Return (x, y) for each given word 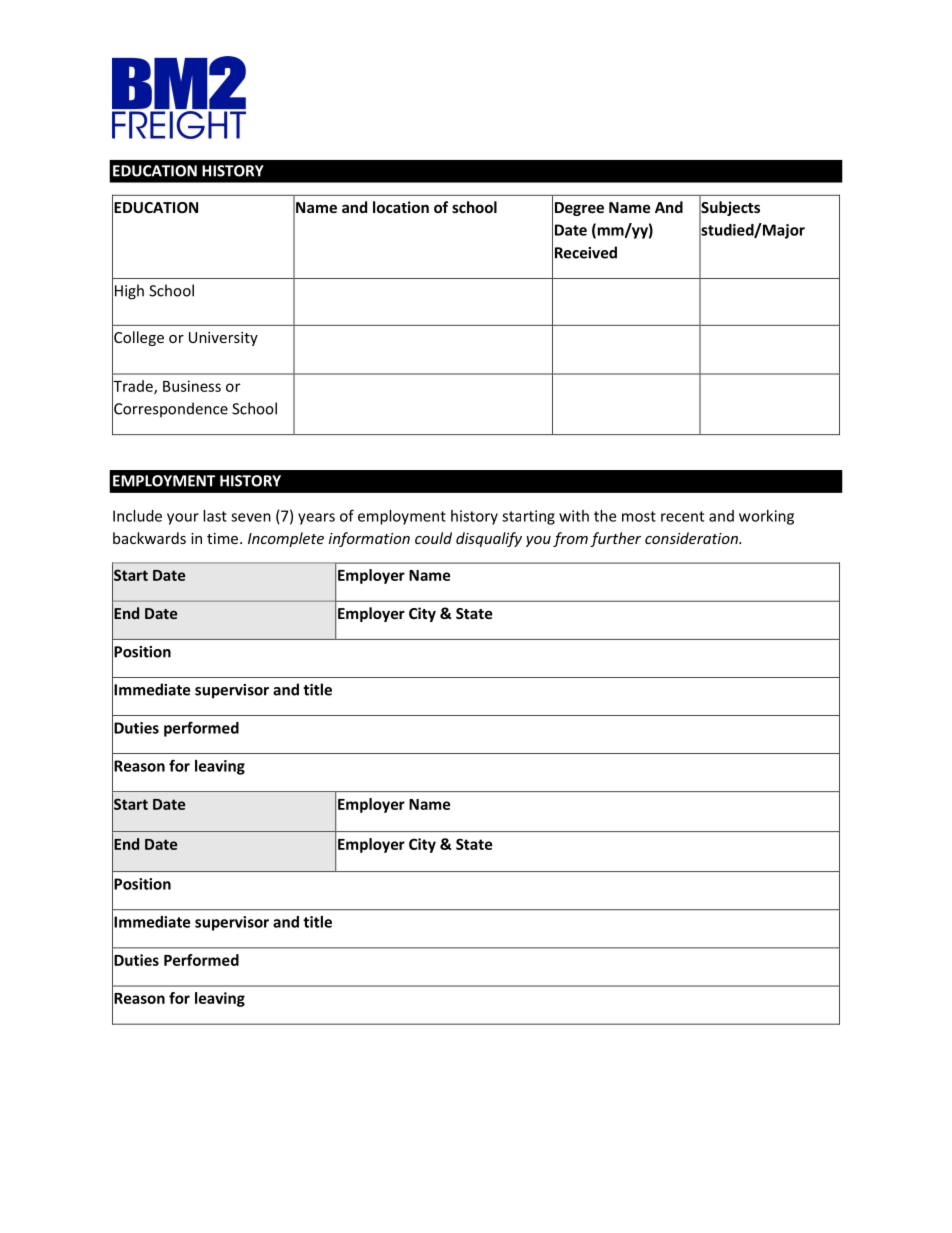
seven (251, 517)
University (223, 339)
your (183, 519)
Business (192, 386)
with (574, 516)
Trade (133, 386)
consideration (692, 538)
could (433, 538)
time (224, 538)
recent (682, 516)
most (639, 516)
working (766, 517)
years (316, 519)
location (401, 207)
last (215, 516)
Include (137, 516)
